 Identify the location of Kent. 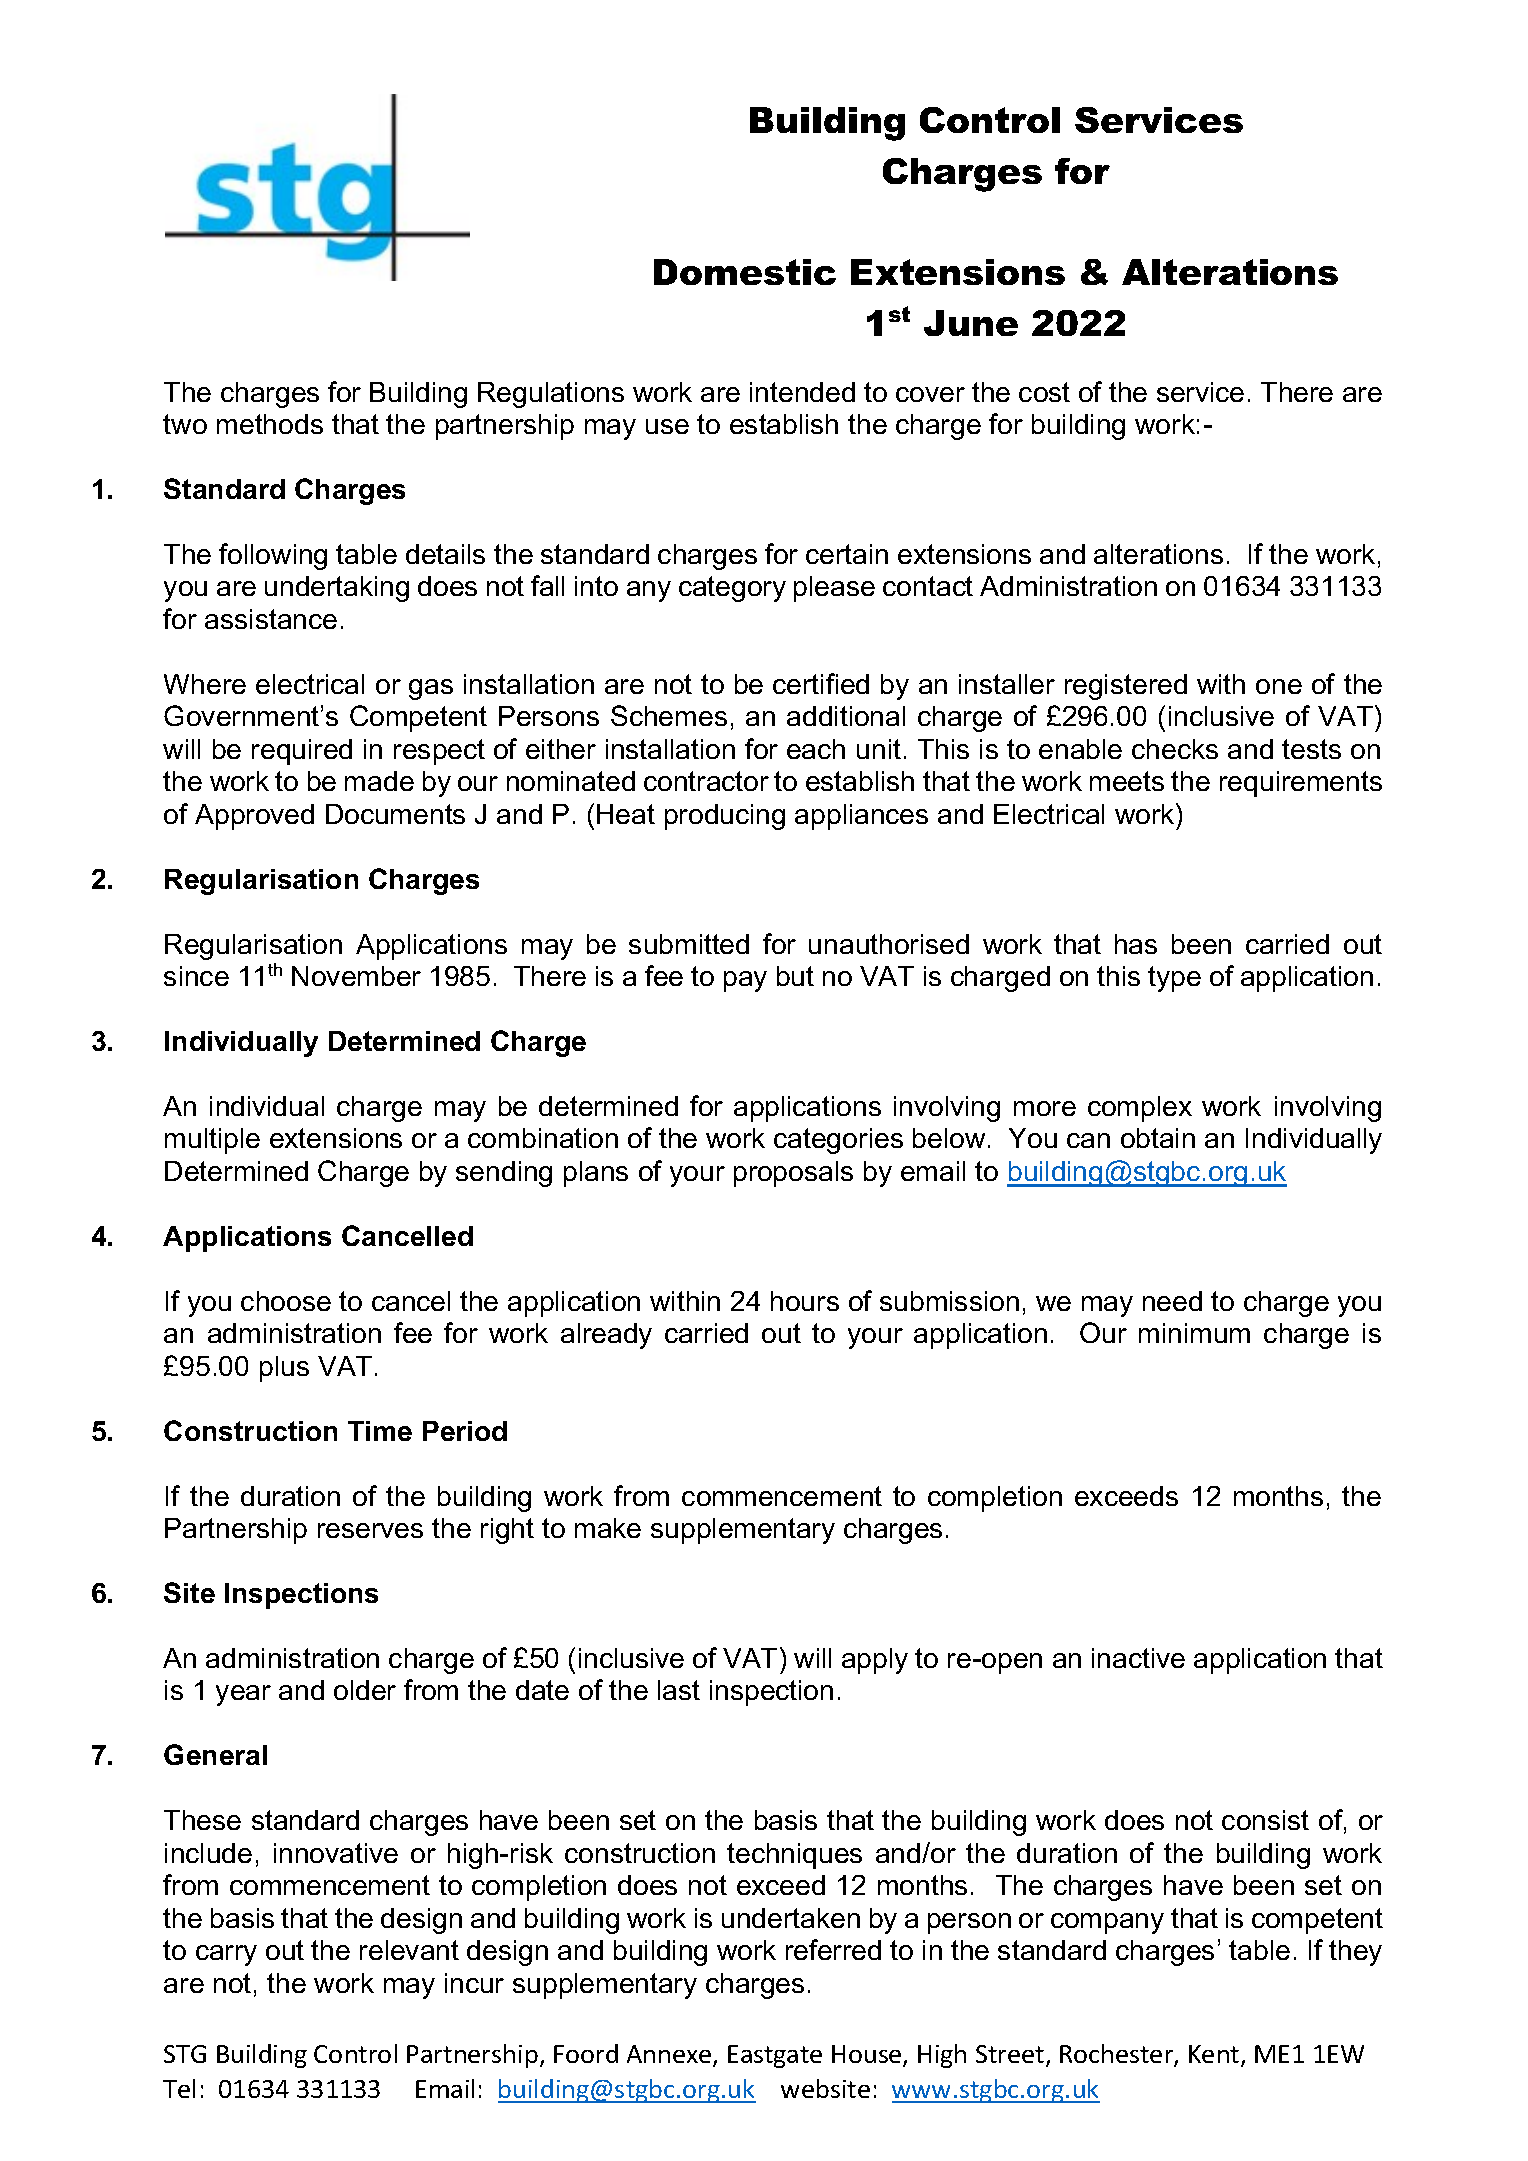
(1215, 2055).
